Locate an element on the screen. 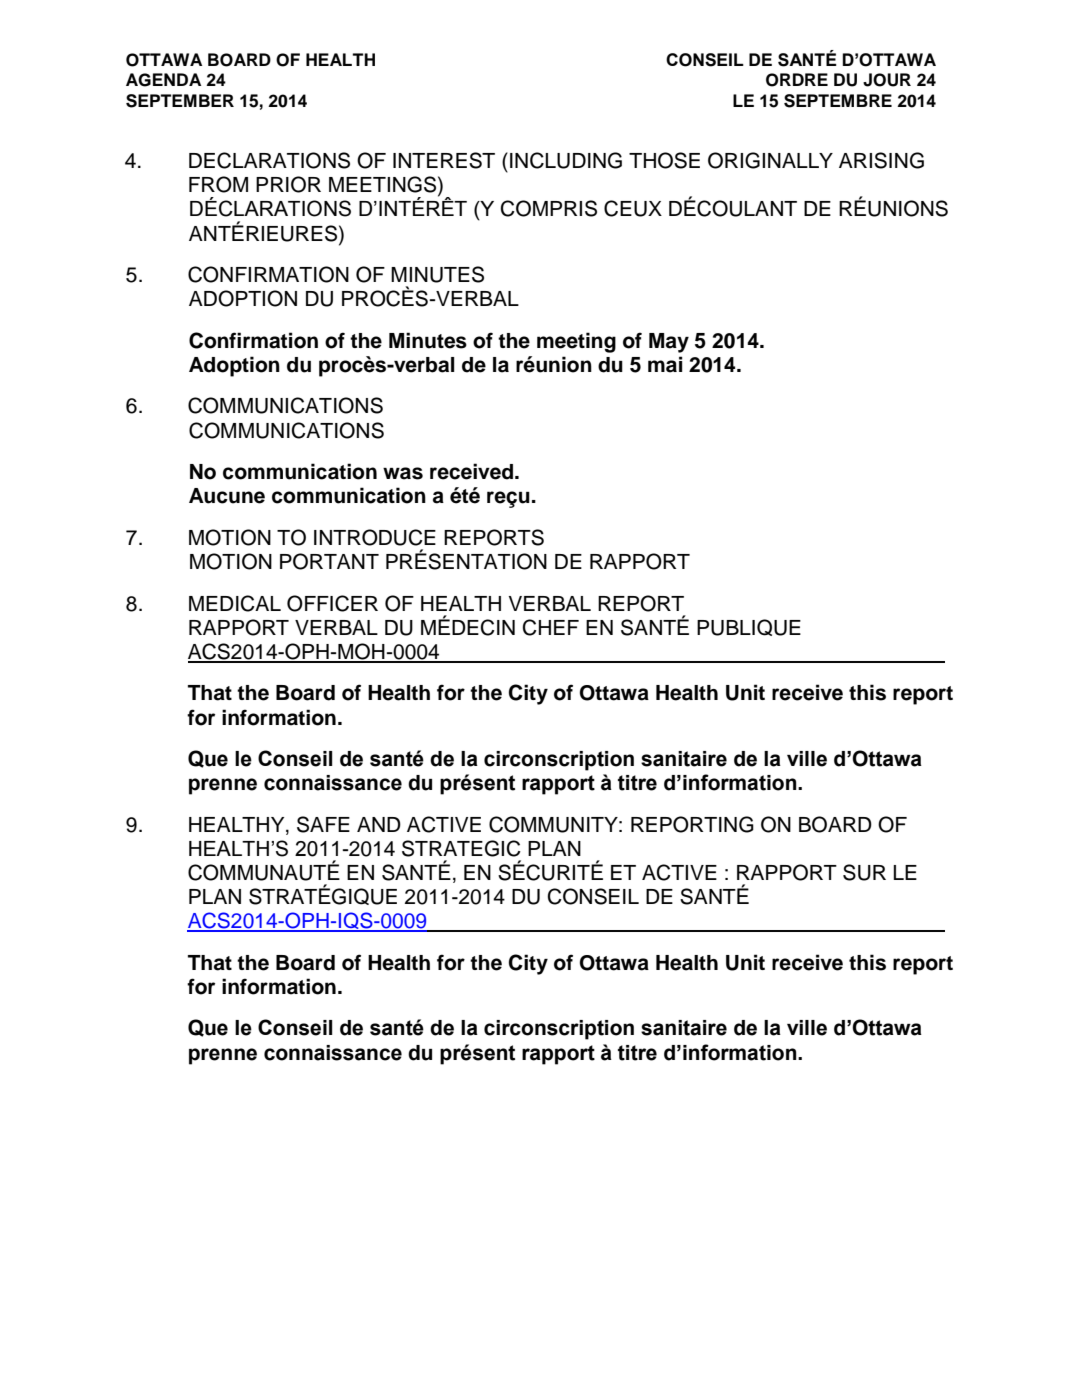 This screenshot has width=1070, height=1384. May is located at coordinates (669, 343).
